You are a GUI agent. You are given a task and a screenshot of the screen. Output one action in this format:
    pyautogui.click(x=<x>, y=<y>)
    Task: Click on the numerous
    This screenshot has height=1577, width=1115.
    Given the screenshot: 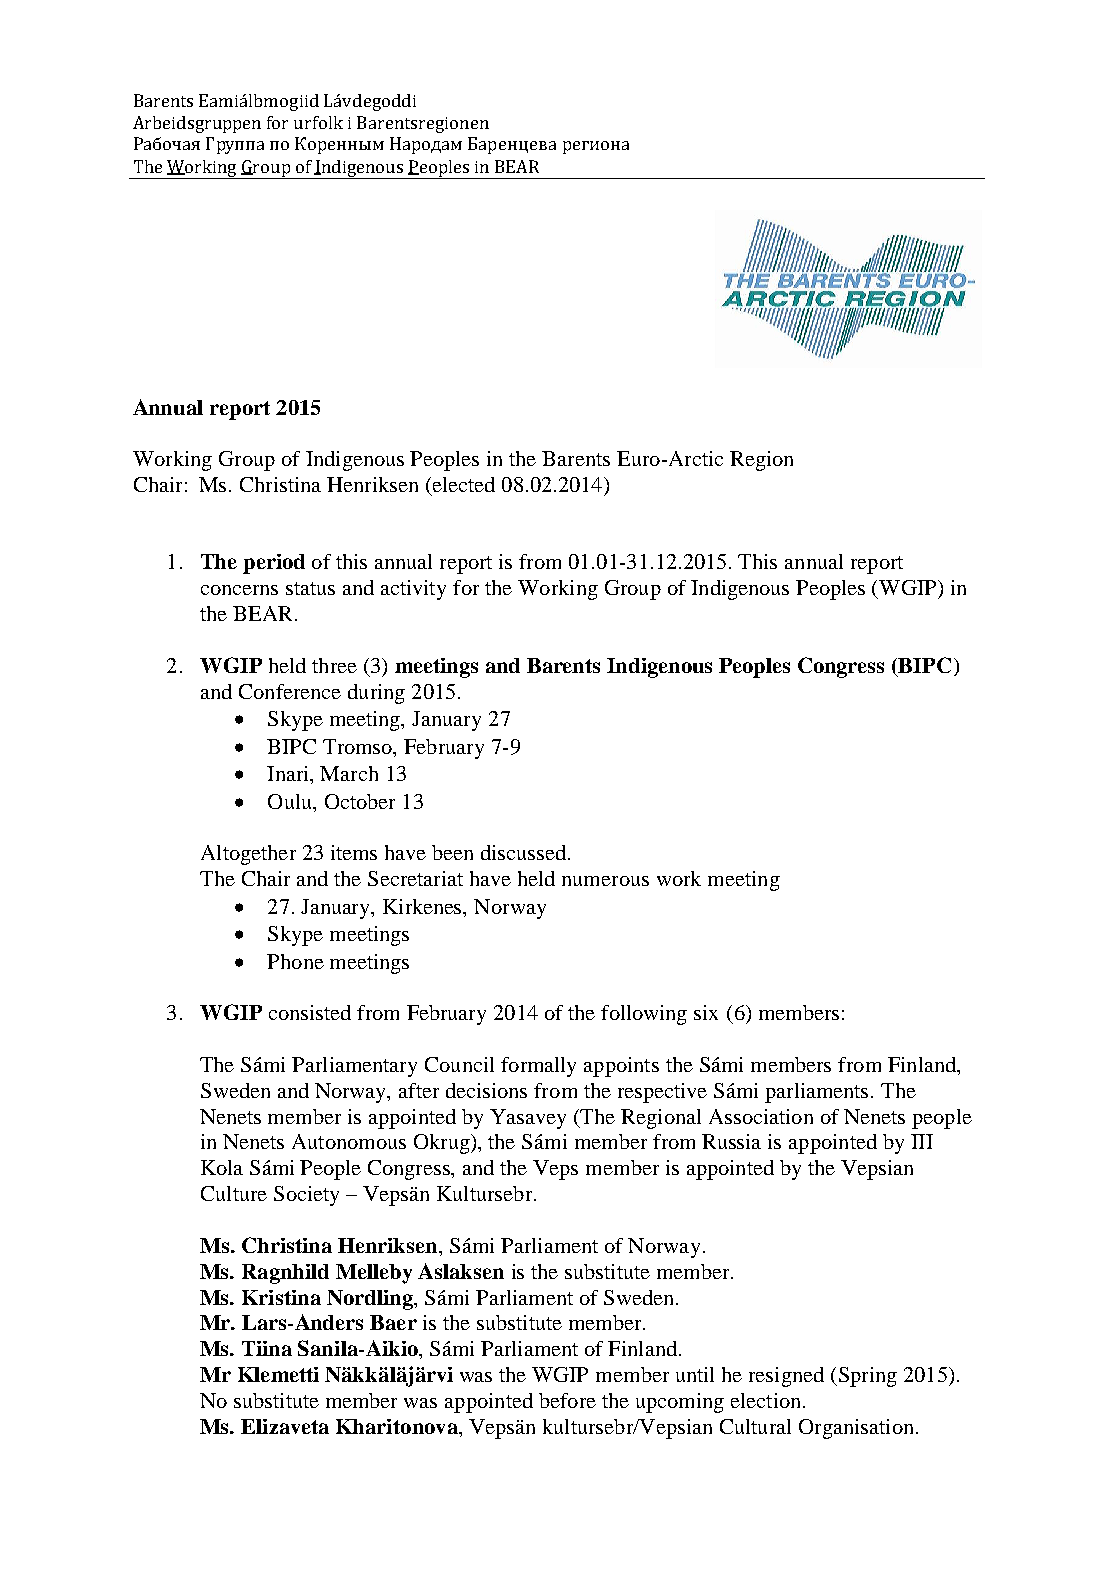 What is the action you would take?
    pyautogui.click(x=605, y=881)
